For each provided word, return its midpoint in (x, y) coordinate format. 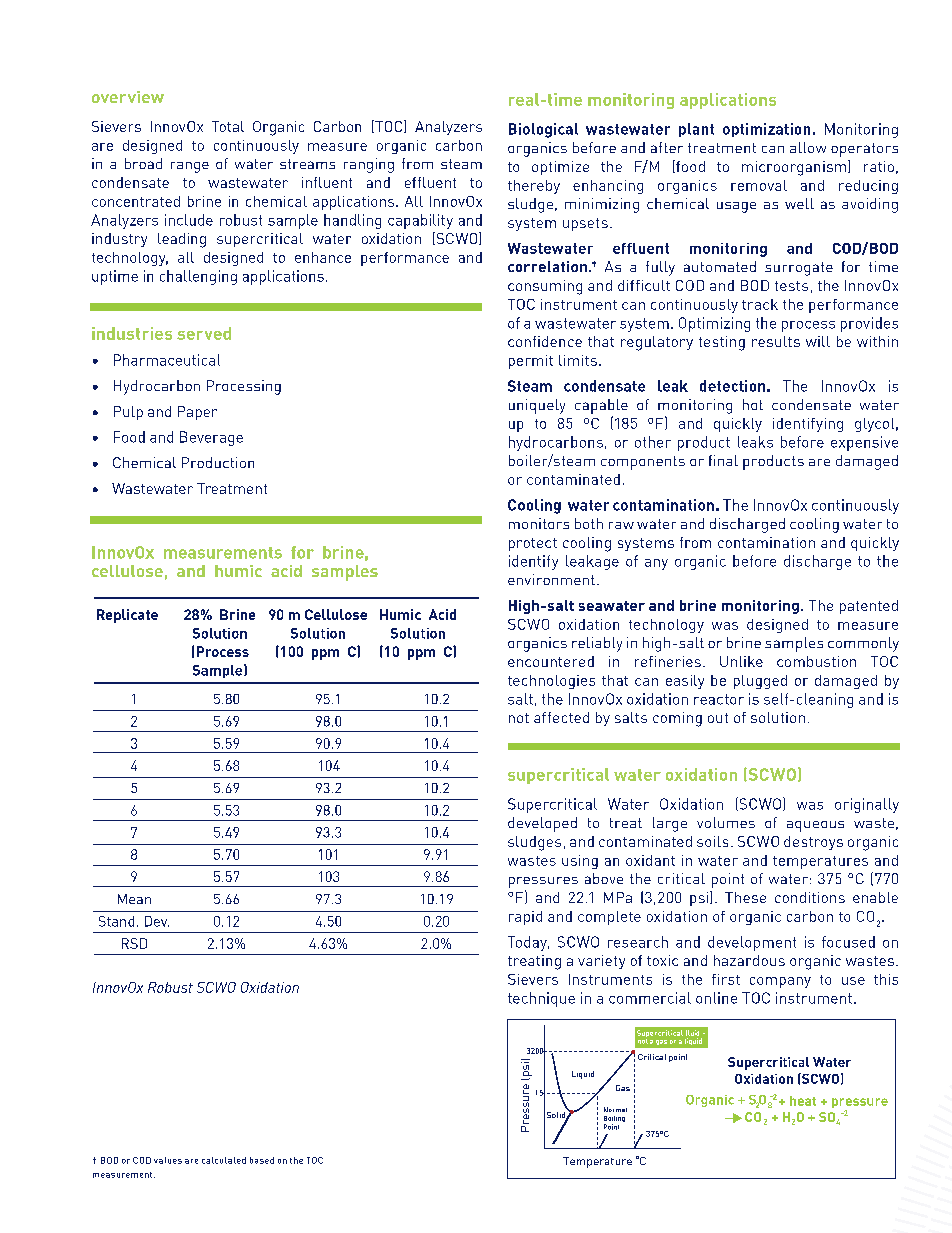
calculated (224, 1160)
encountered (551, 661)
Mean (134, 899)
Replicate (127, 616)
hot (753, 404)
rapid (525, 918)
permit (531, 362)
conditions (810, 897)
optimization (766, 130)
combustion (816, 661)
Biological (543, 130)
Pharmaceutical (167, 360)
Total (228, 126)
